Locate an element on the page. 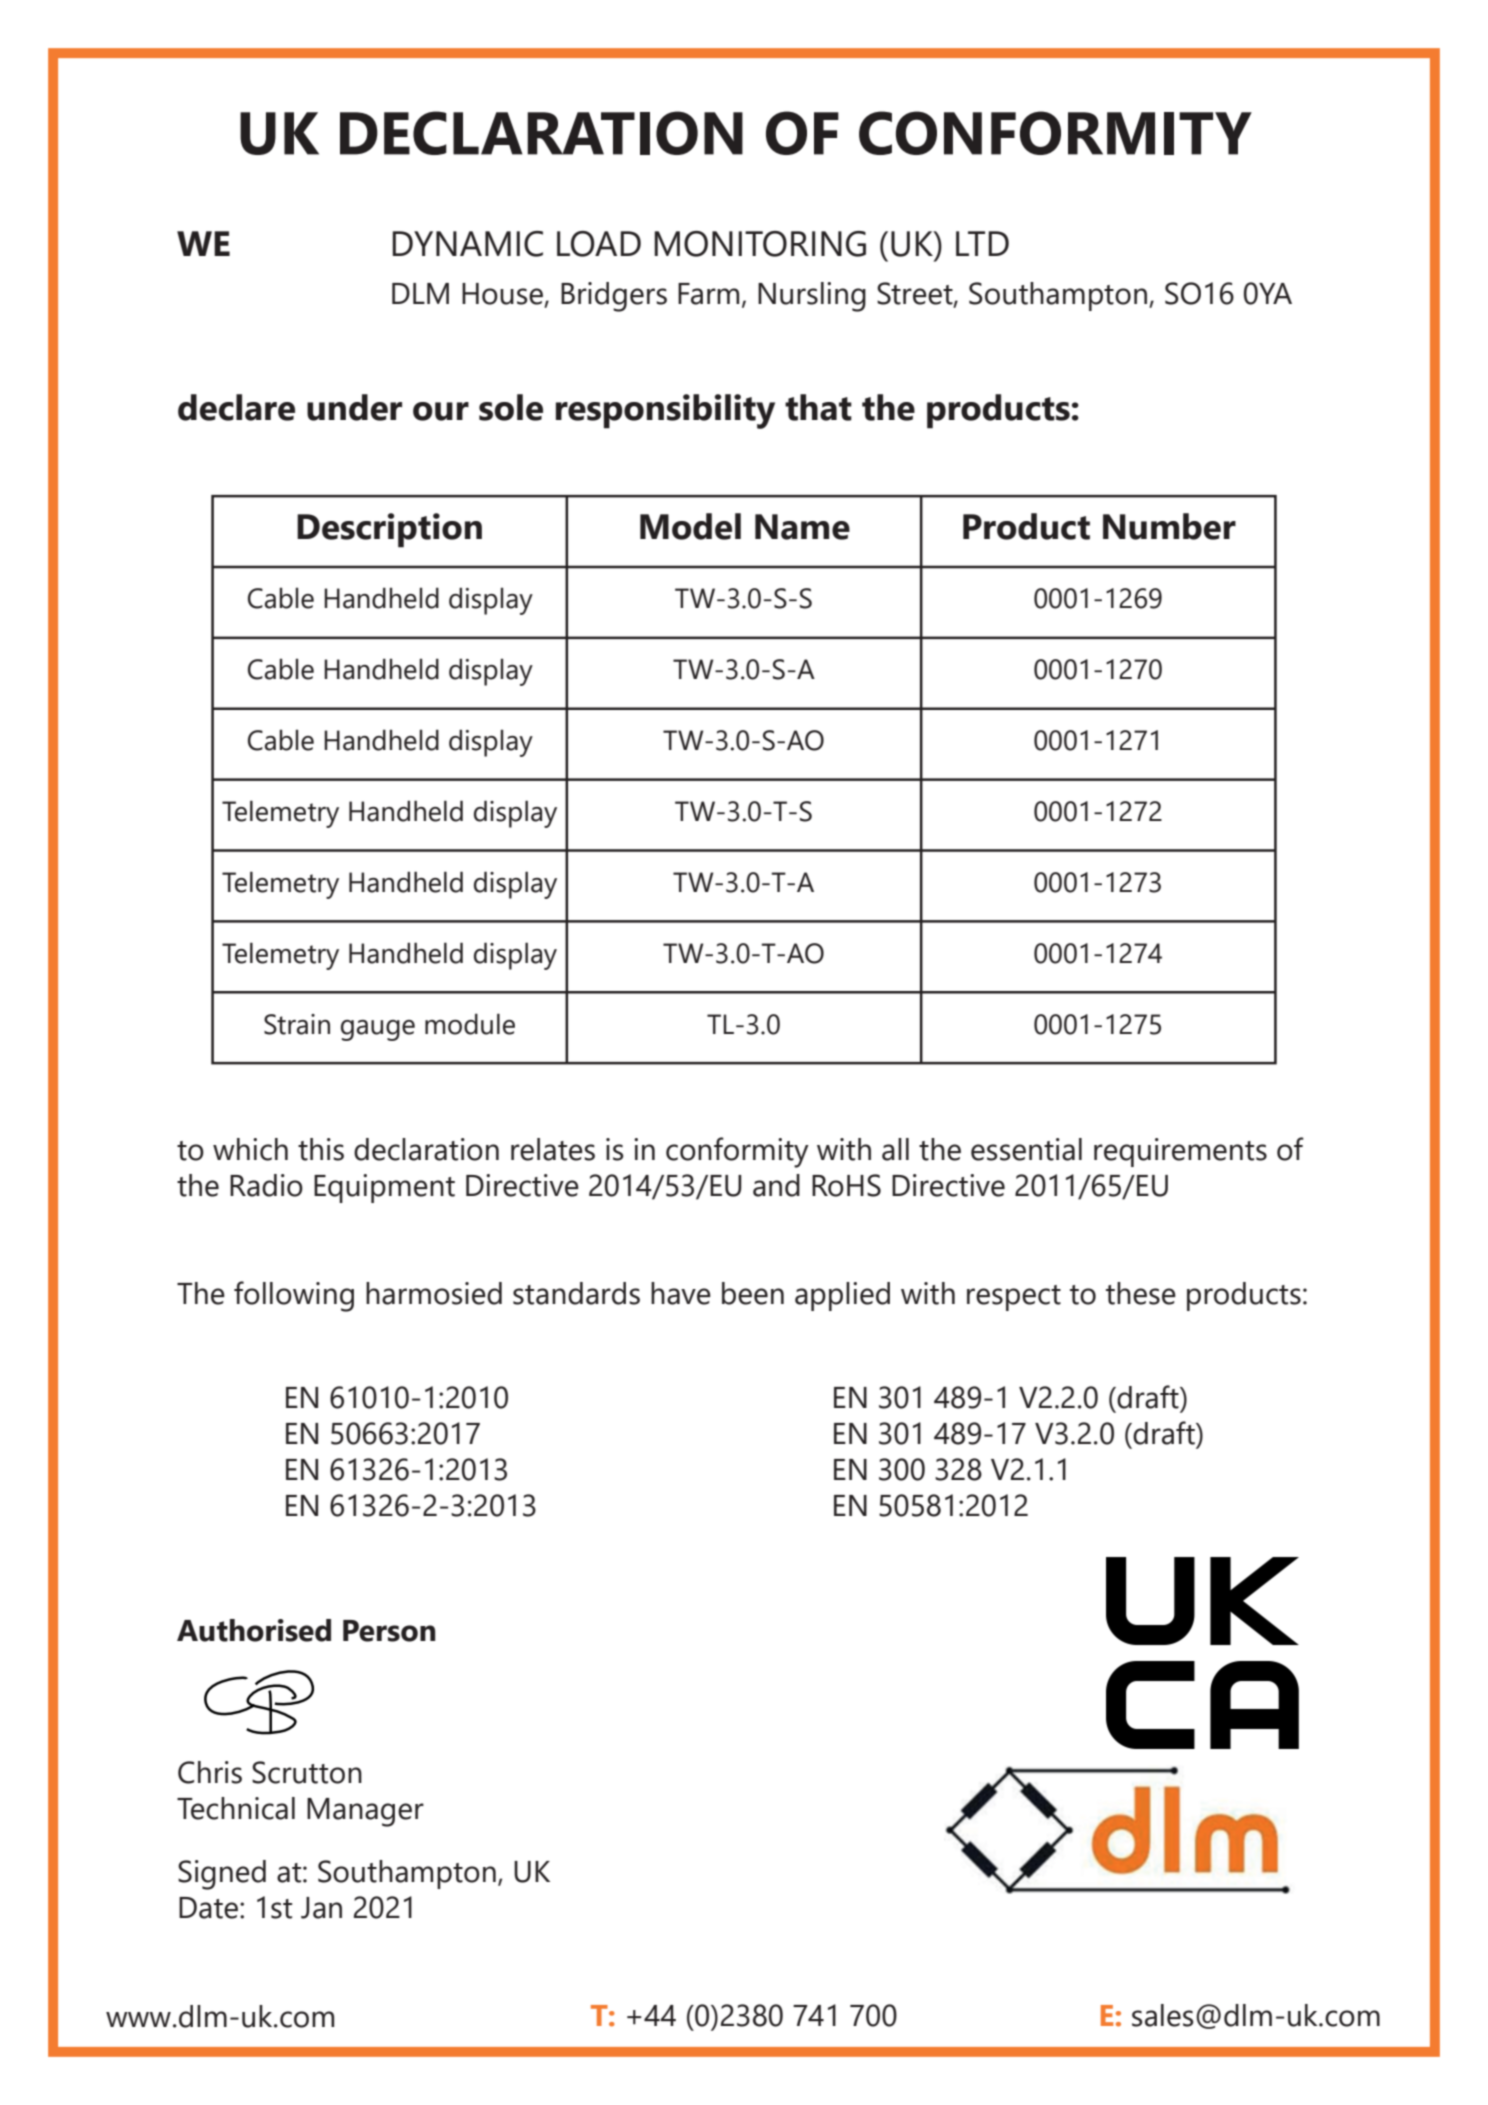 The width and height of the page is (1488, 2105). relates is located at coordinates (553, 1149).
